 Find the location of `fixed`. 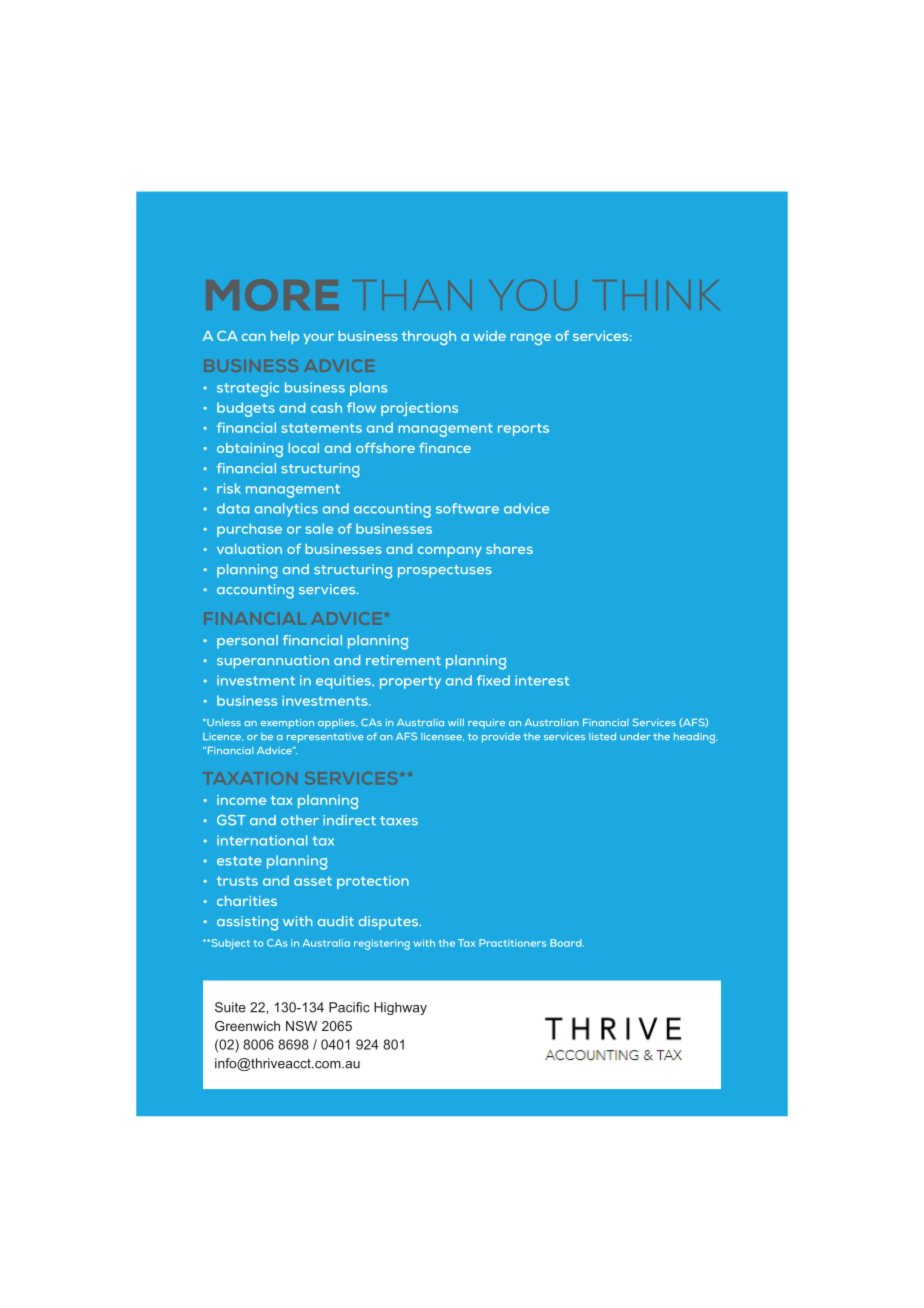

fixed is located at coordinates (493, 680).
